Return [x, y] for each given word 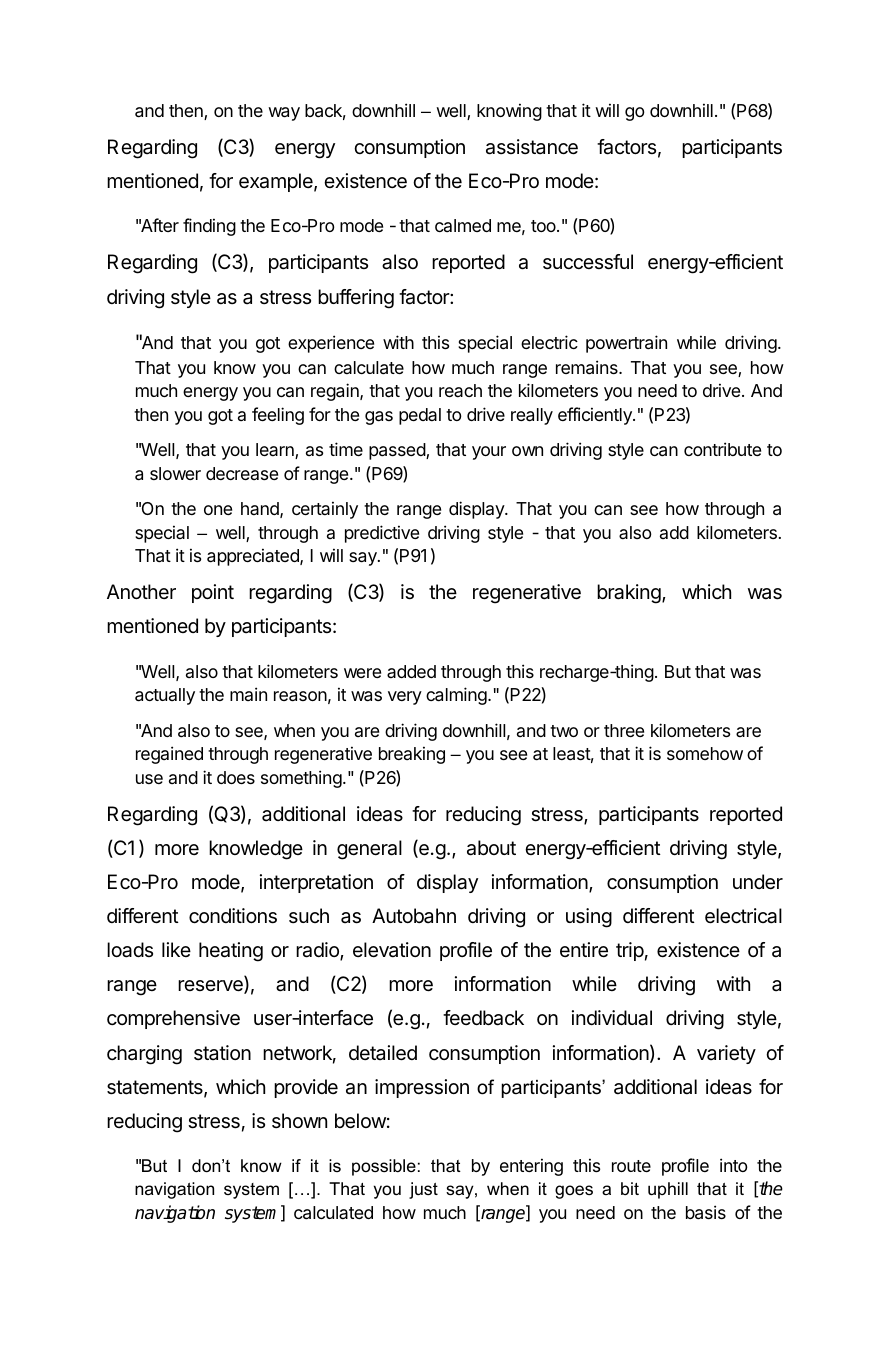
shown [299, 1120]
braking [630, 594]
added [411, 671]
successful [588, 262]
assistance [532, 147]
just [423, 1190]
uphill [668, 1190]
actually [165, 696]
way [284, 114]
